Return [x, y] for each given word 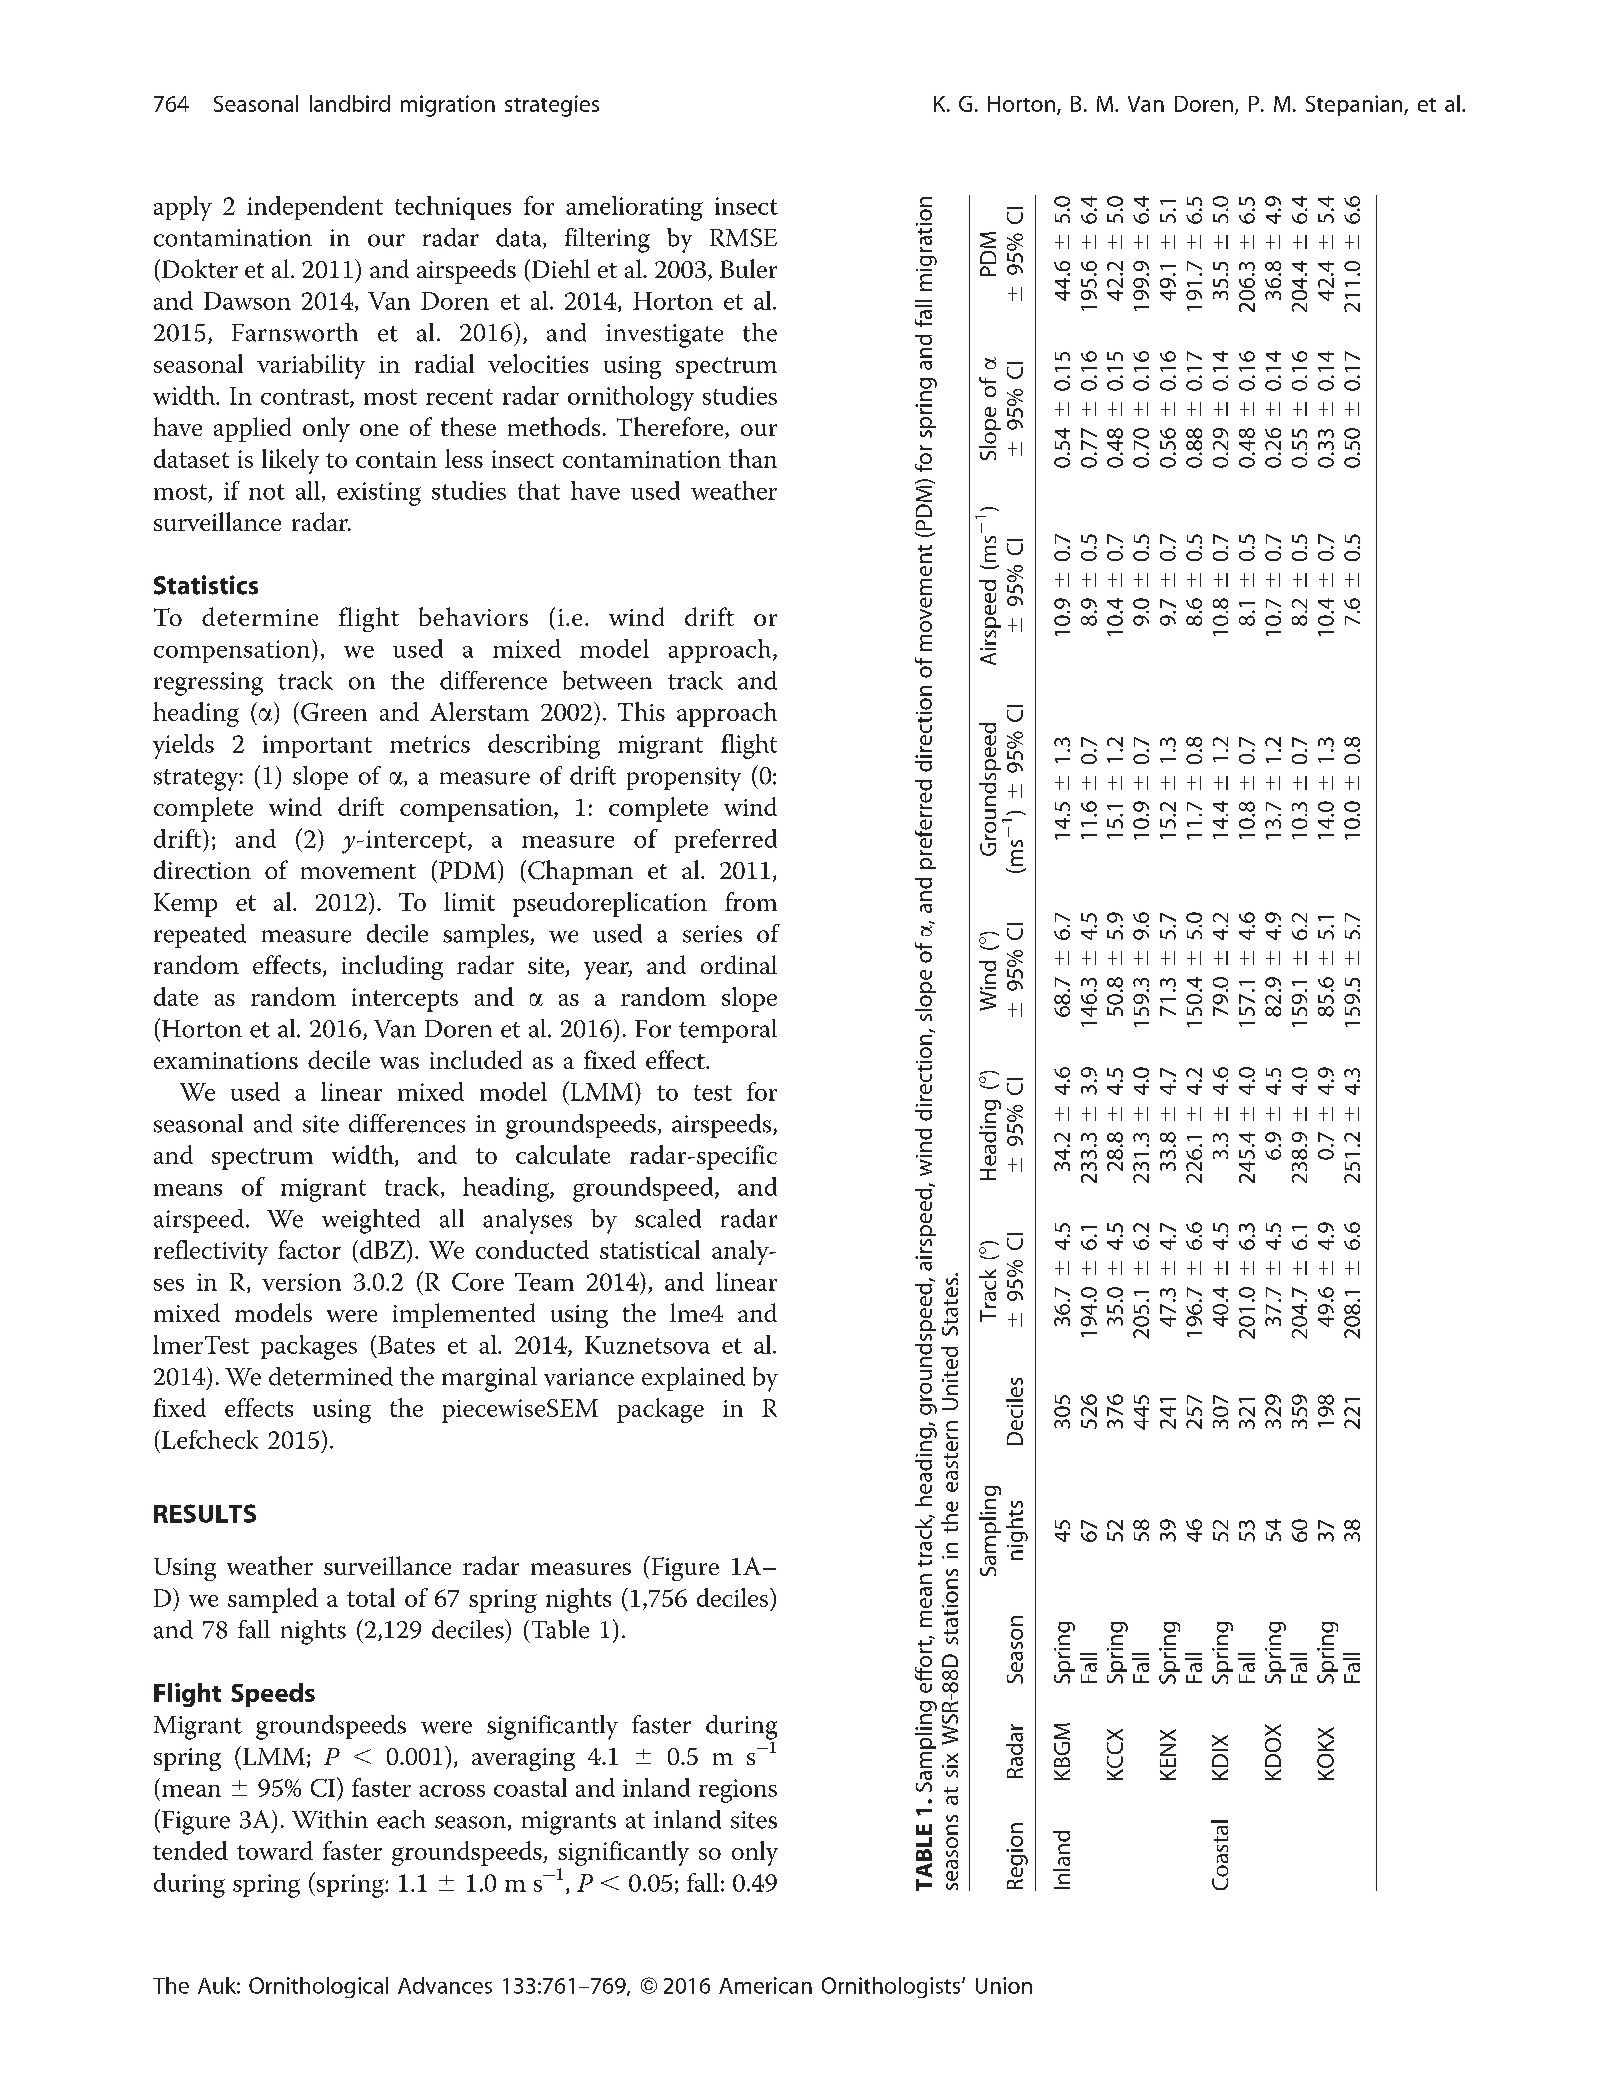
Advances [445, 1985]
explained [693, 1379]
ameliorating [634, 208]
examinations [226, 1060]
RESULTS [205, 1513]
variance [589, 1377]
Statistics [206, 585]
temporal [728, 1031]
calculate [563, 1154]
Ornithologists [892, 1987]
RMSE [743, 237]
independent [315, 208]
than [753, 458]
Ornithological [318, 1987]
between [607, 680]
